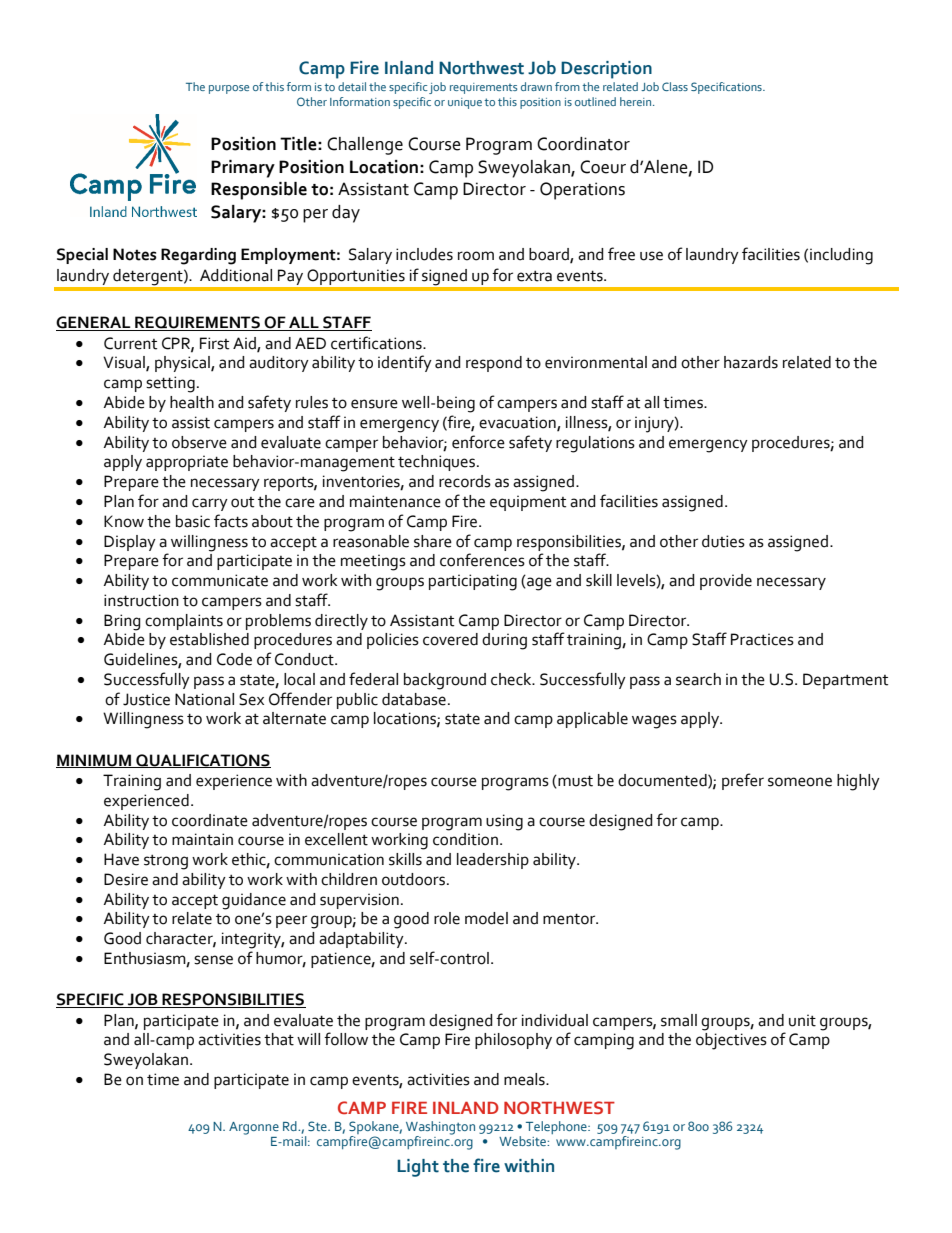  What do you see at coordinates (675, 86) in the screenshot?
I see `Class` at bounding box center [675, 86].
